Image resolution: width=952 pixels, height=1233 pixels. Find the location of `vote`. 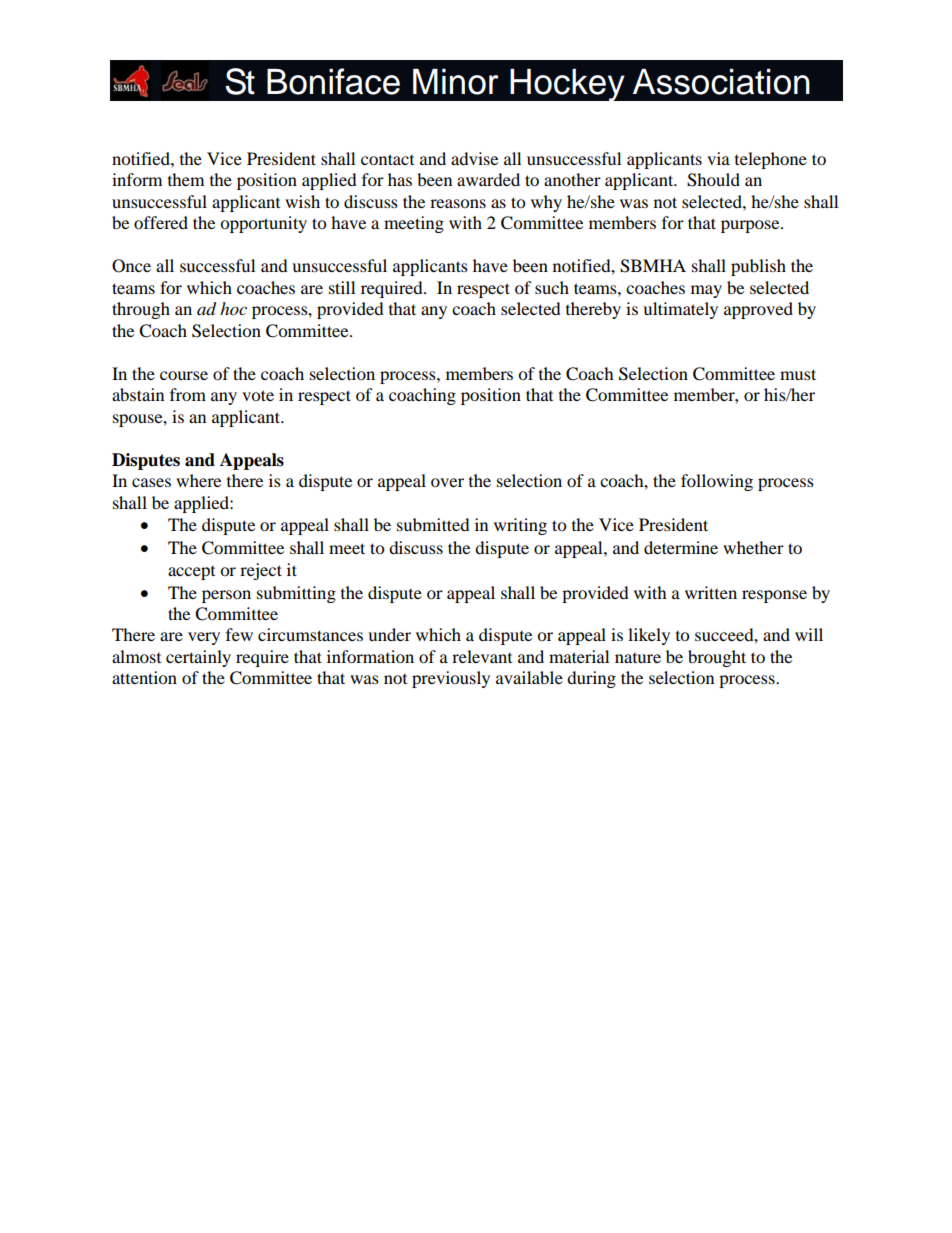

vote is located at coordinates (258, 395).
